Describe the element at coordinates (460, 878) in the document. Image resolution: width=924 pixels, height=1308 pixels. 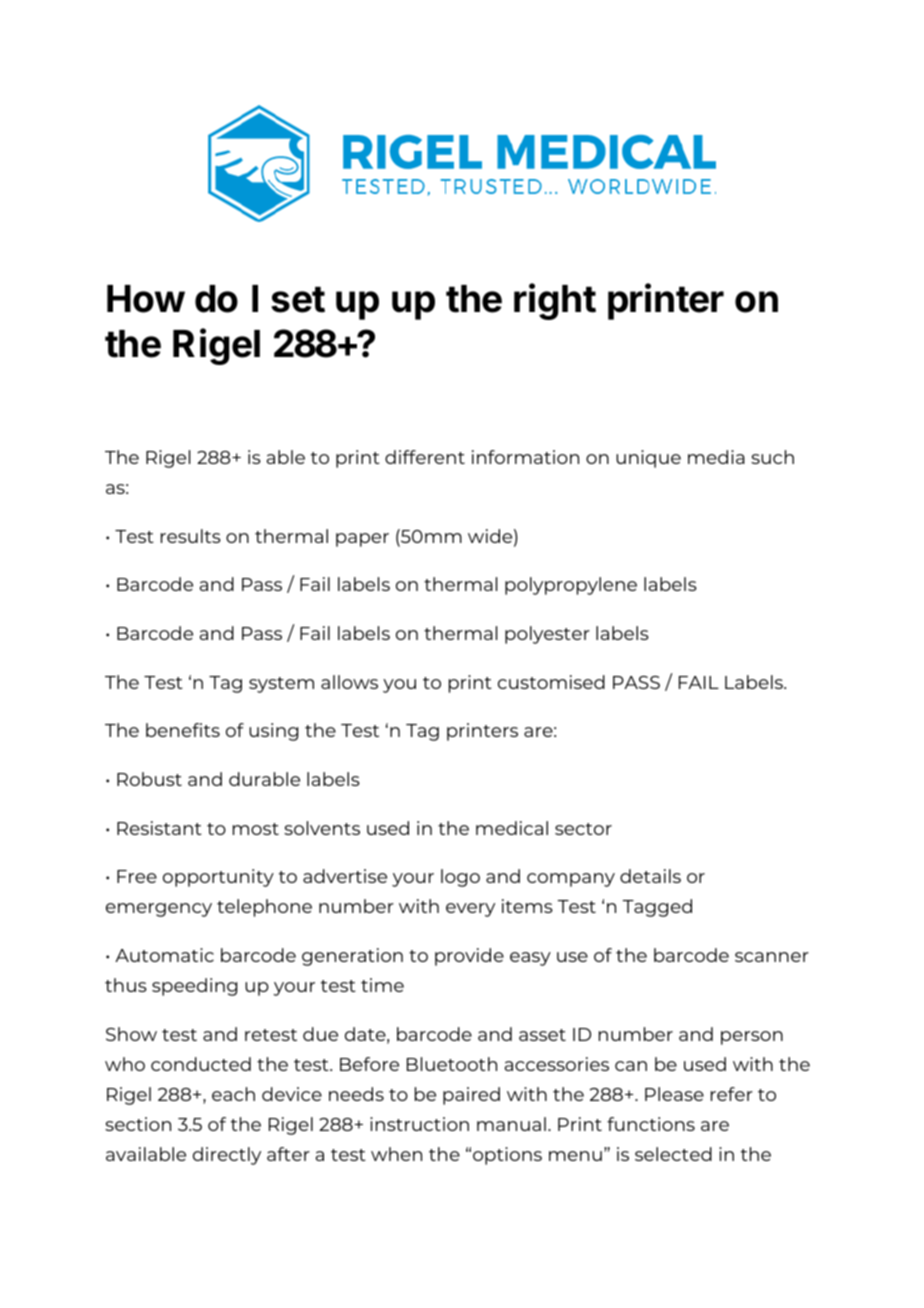
I see `logo` at that location.
